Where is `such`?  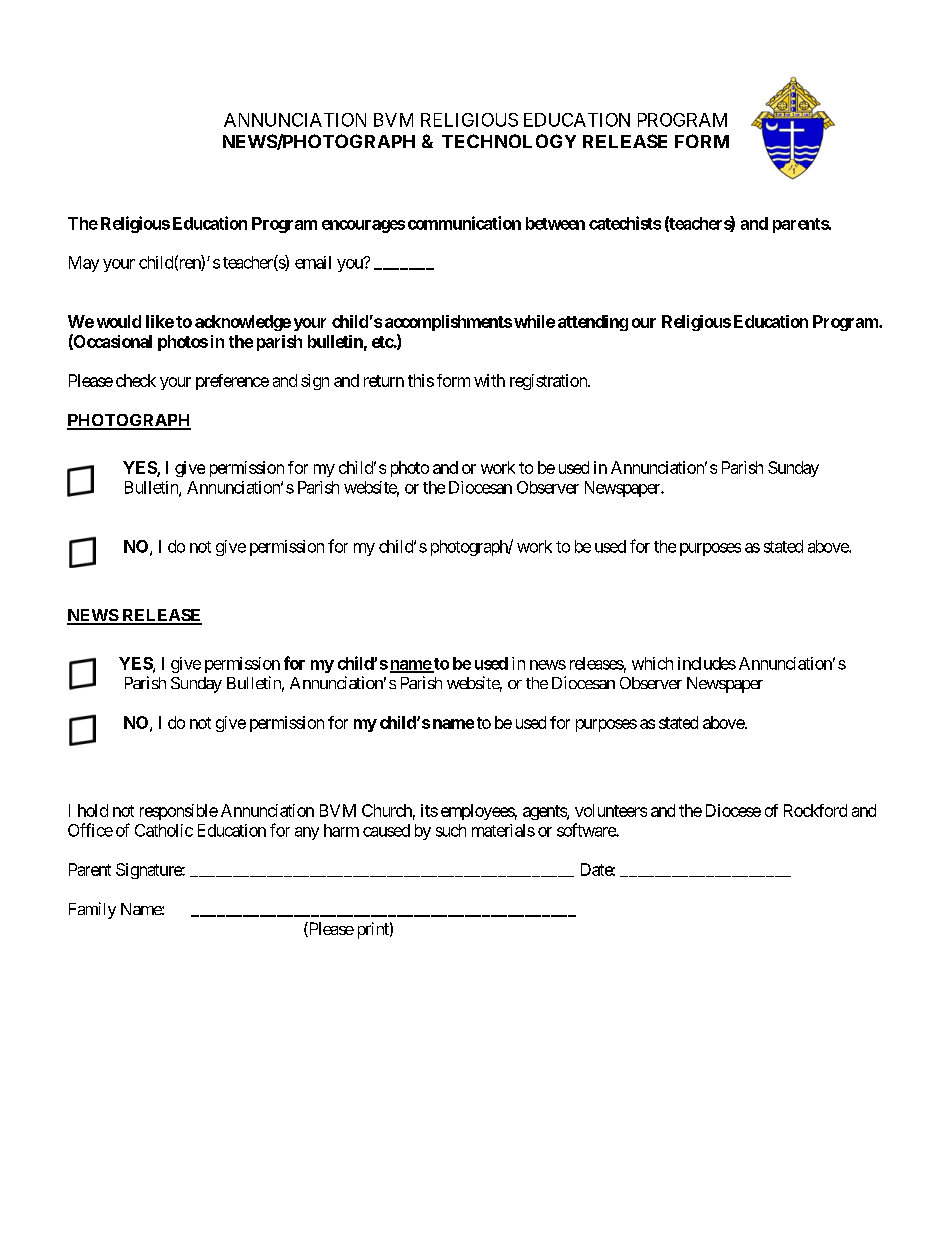
such is located at coordinates (451, 830).
